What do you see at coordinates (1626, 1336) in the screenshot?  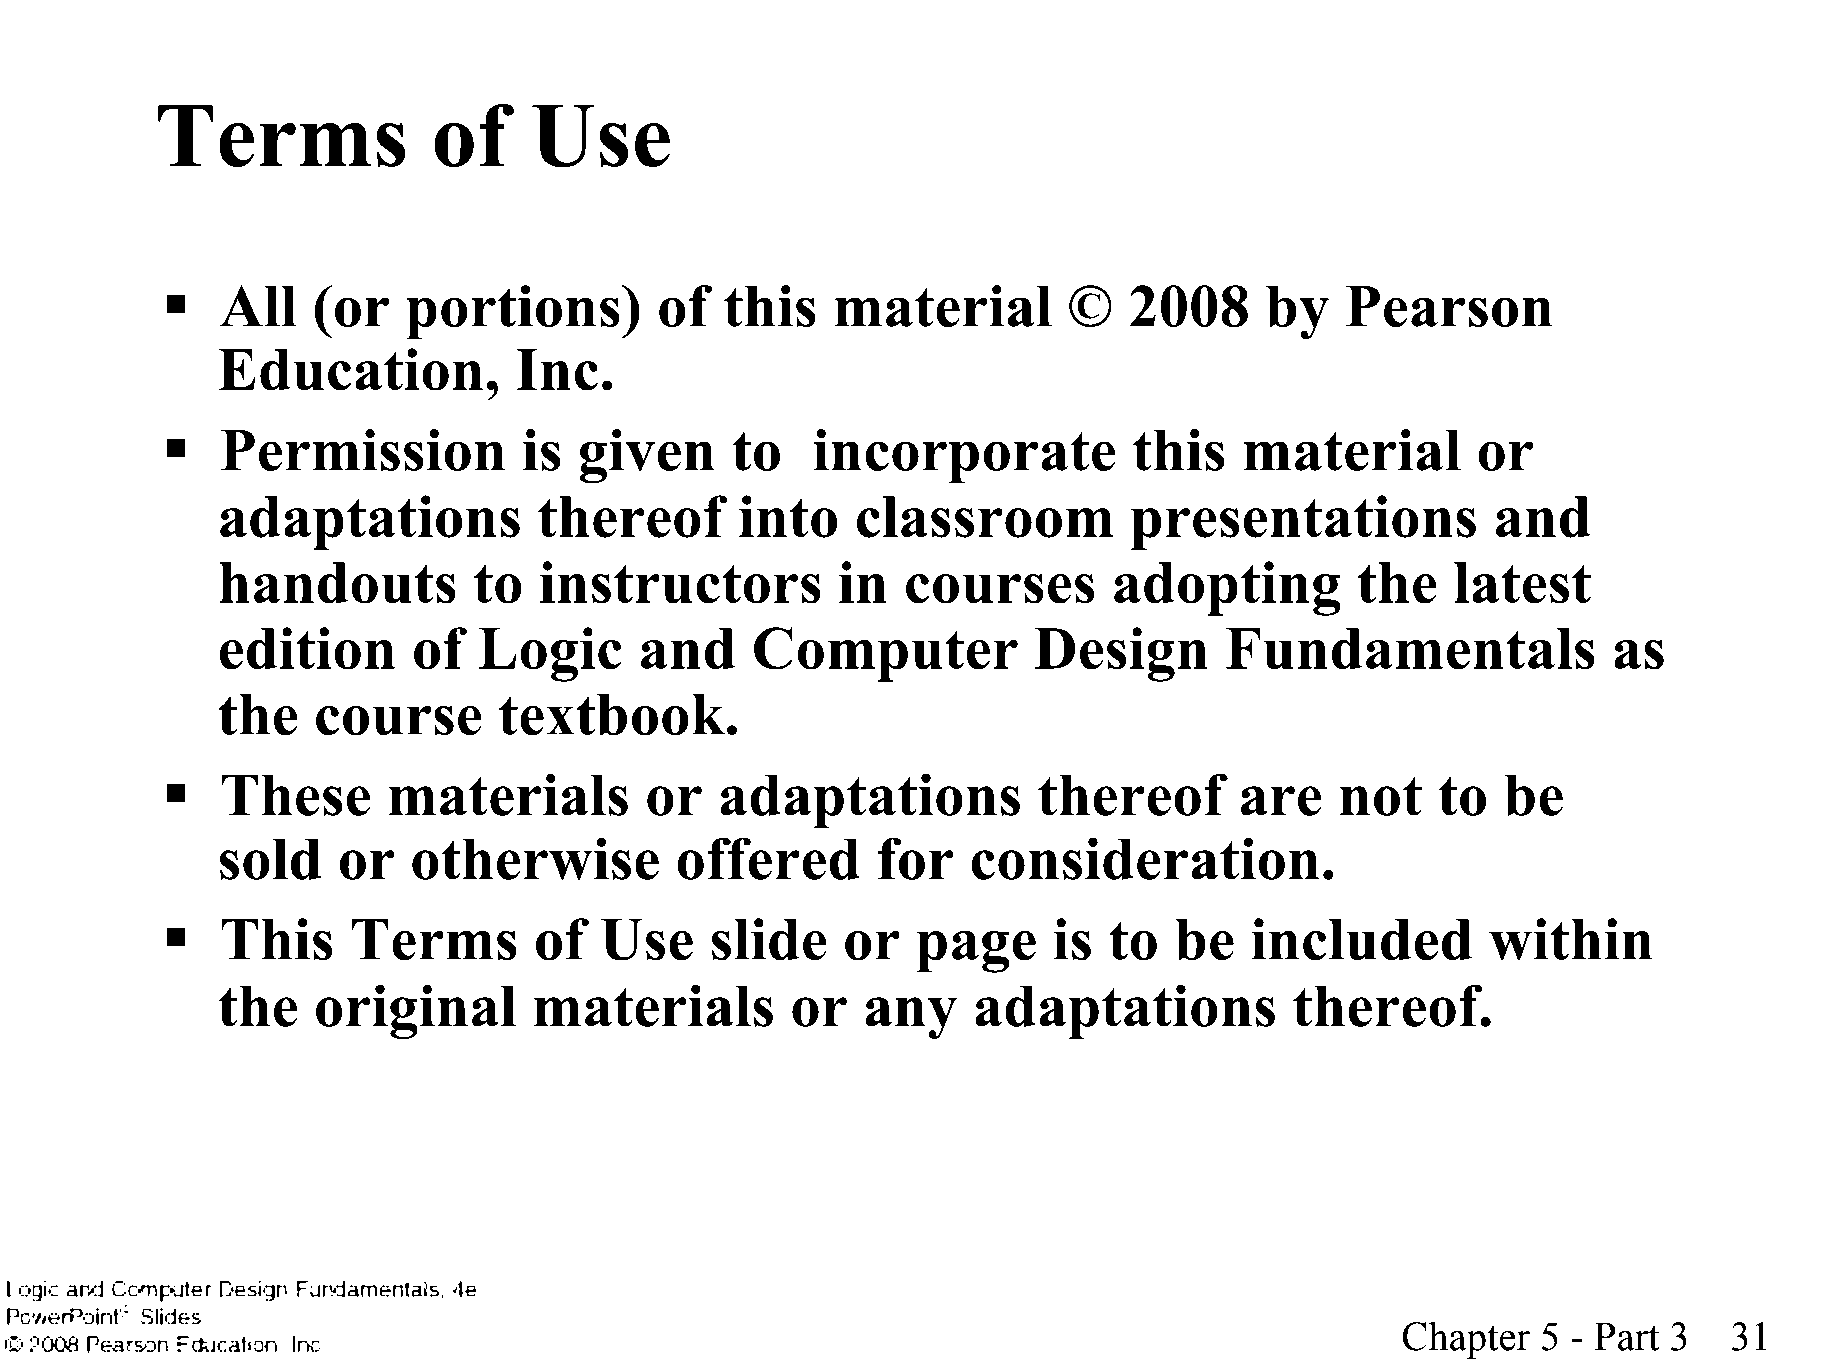 I see `Part` at bounding box center [1626, 1336].
